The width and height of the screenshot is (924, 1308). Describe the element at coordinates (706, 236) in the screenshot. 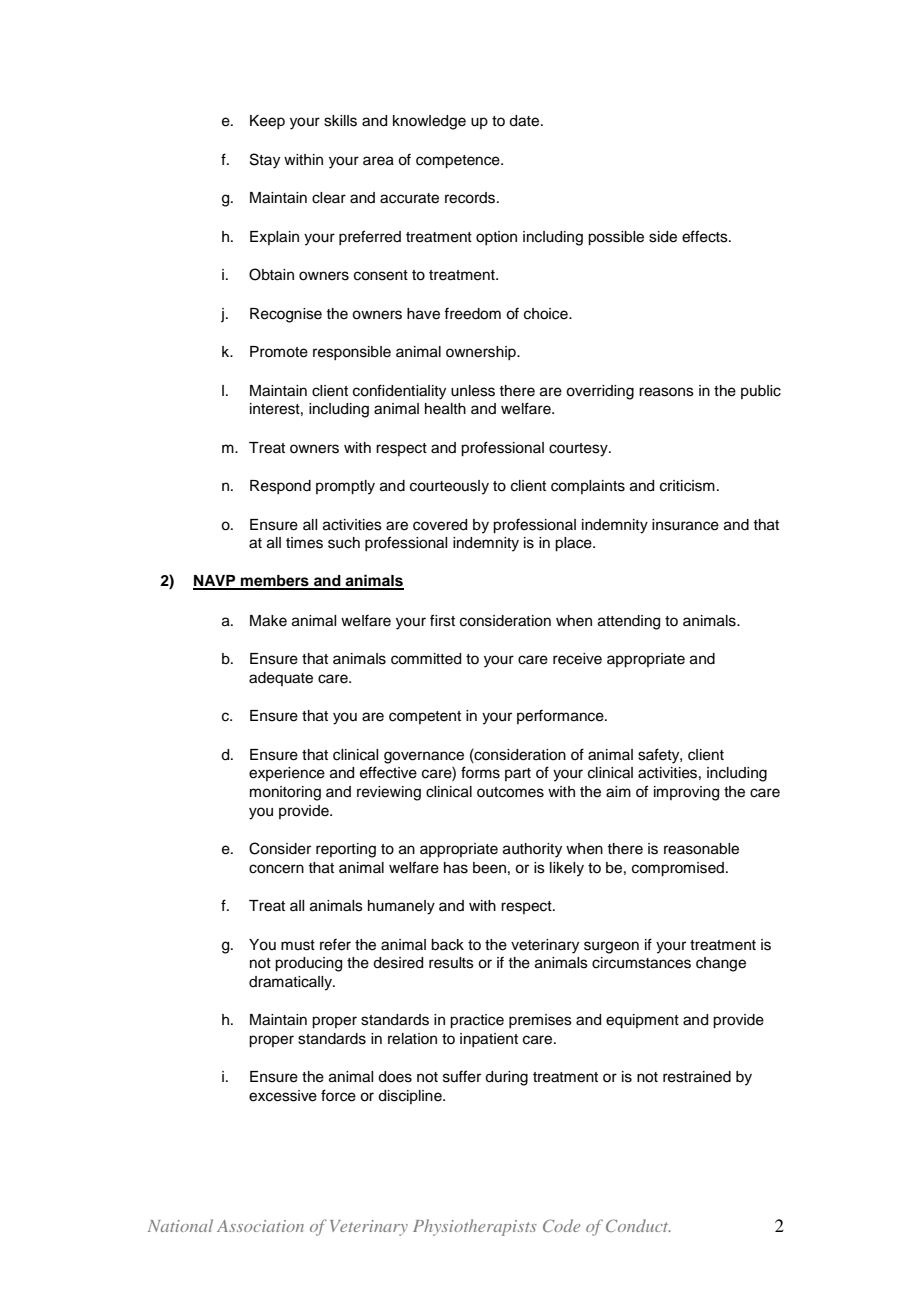

I see `effects` at that location.
